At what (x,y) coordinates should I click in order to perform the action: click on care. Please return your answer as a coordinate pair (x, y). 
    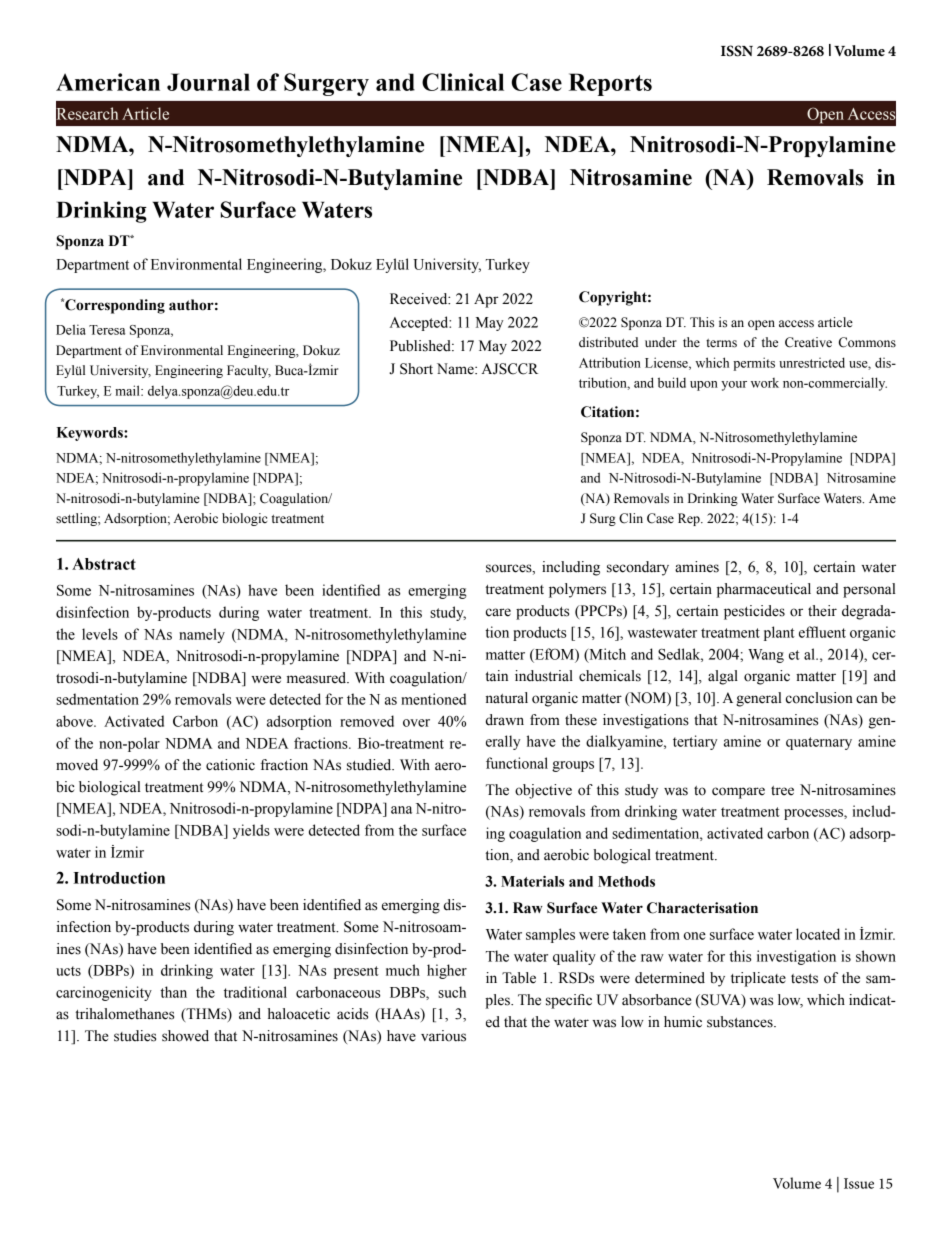
    Looking at the image, I should click on (498, 612).
